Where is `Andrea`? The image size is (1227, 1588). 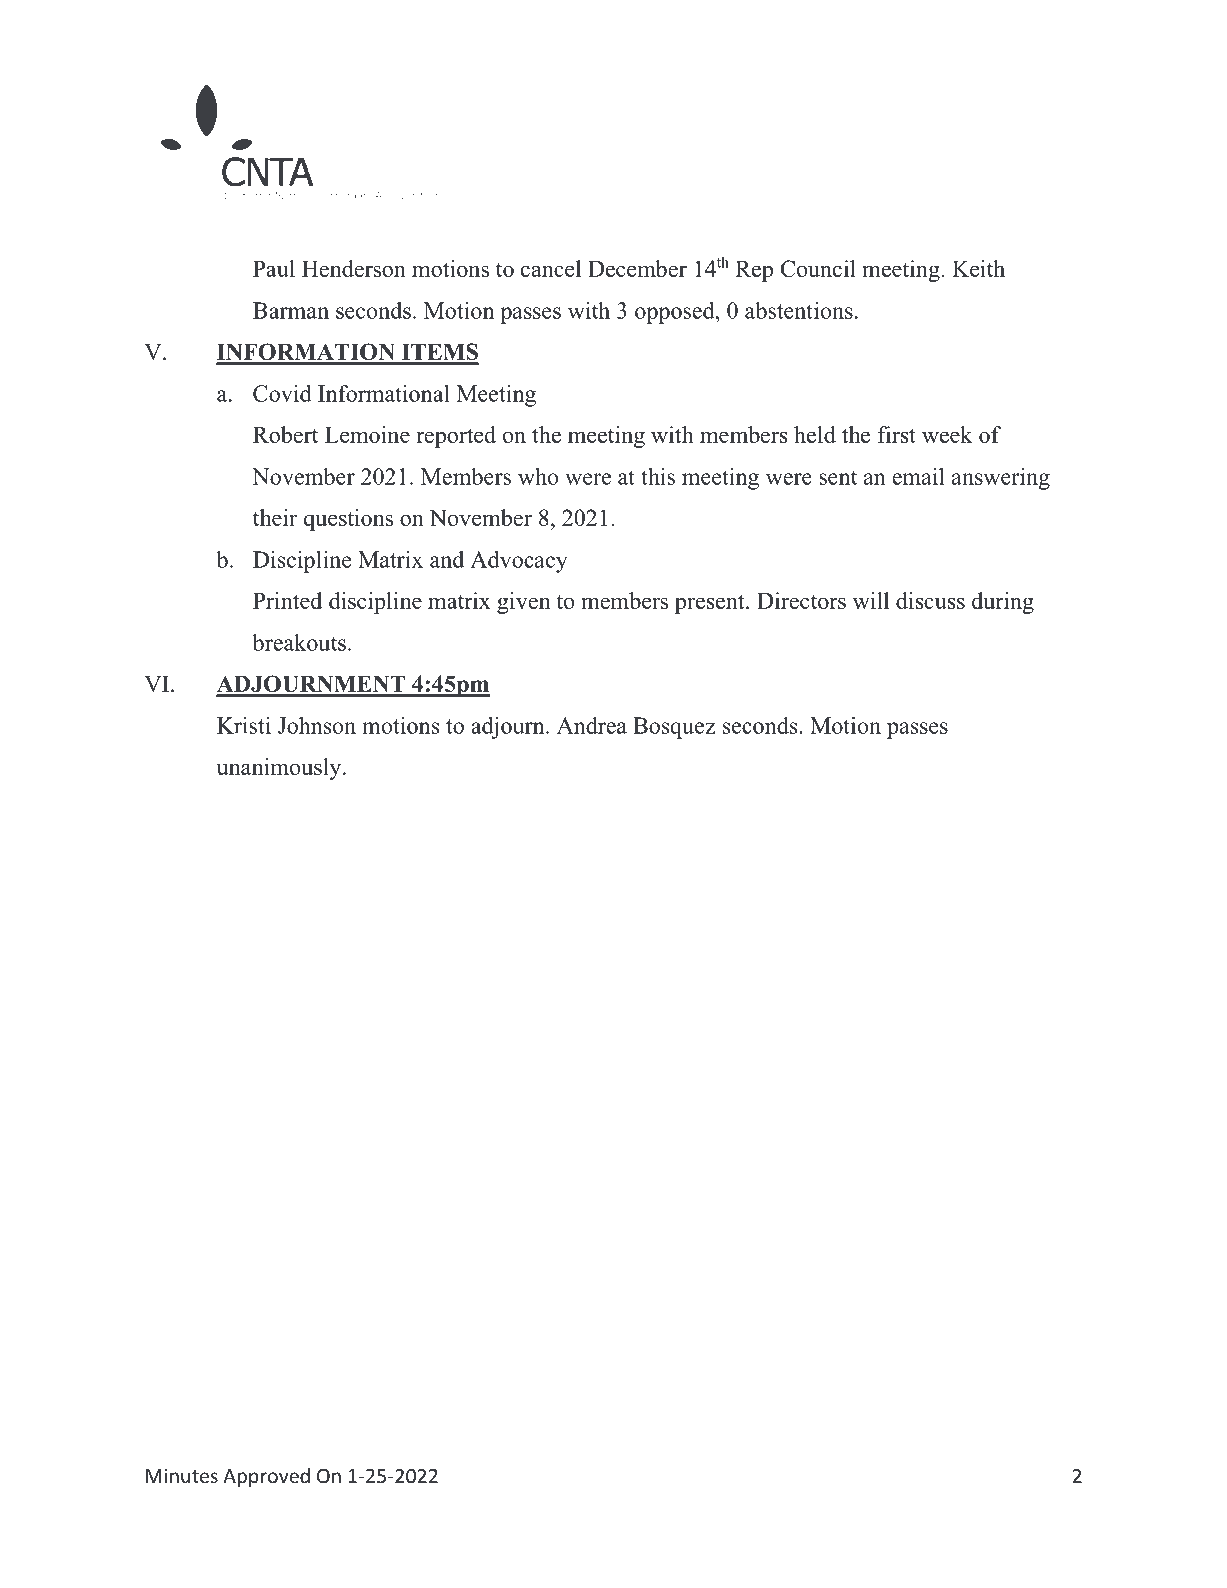 Andrea is located at coordinates (592, 725).
